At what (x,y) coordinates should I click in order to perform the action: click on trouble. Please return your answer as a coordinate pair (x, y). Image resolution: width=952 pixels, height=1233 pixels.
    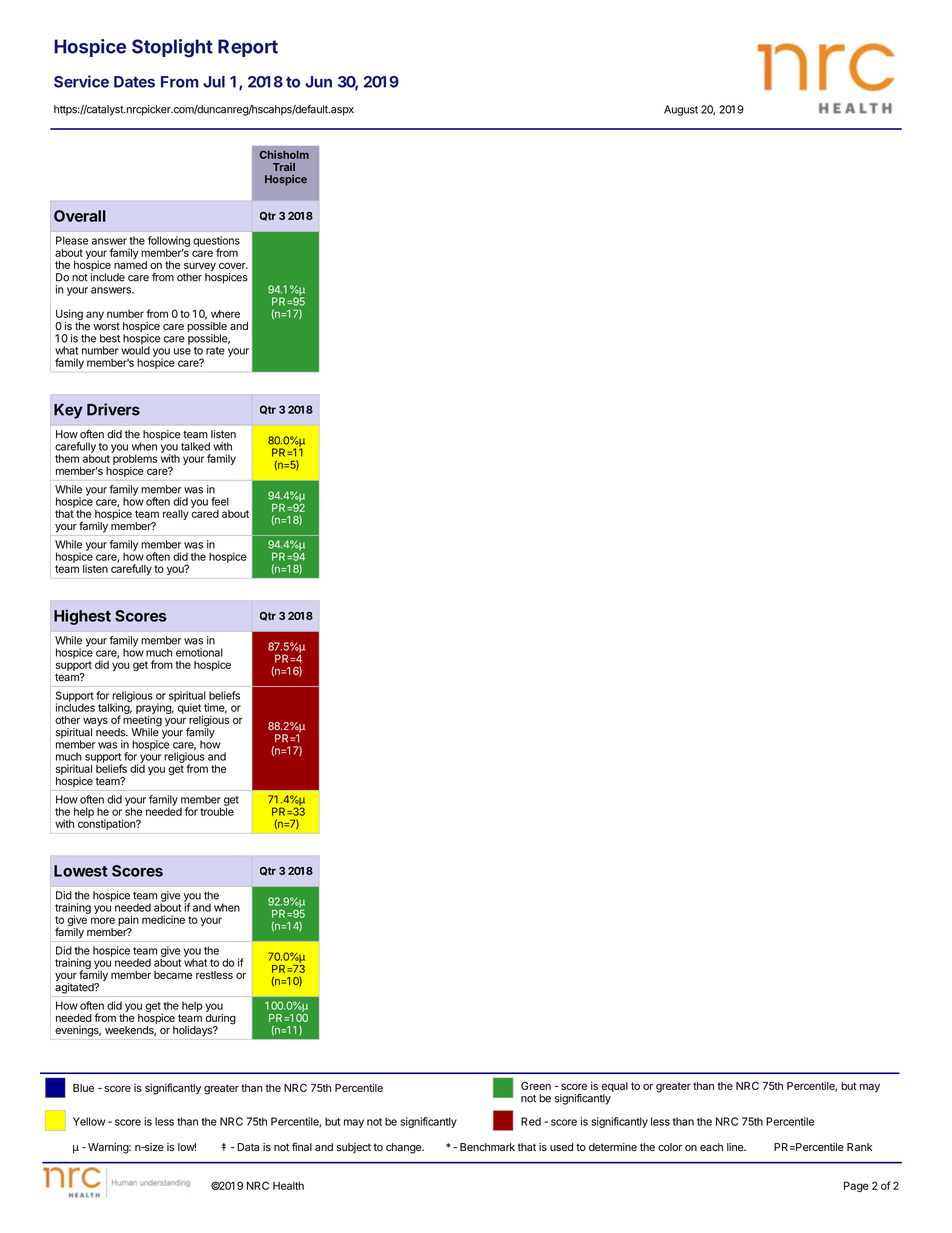
    Looking at the image, I should click on (217, 810).
